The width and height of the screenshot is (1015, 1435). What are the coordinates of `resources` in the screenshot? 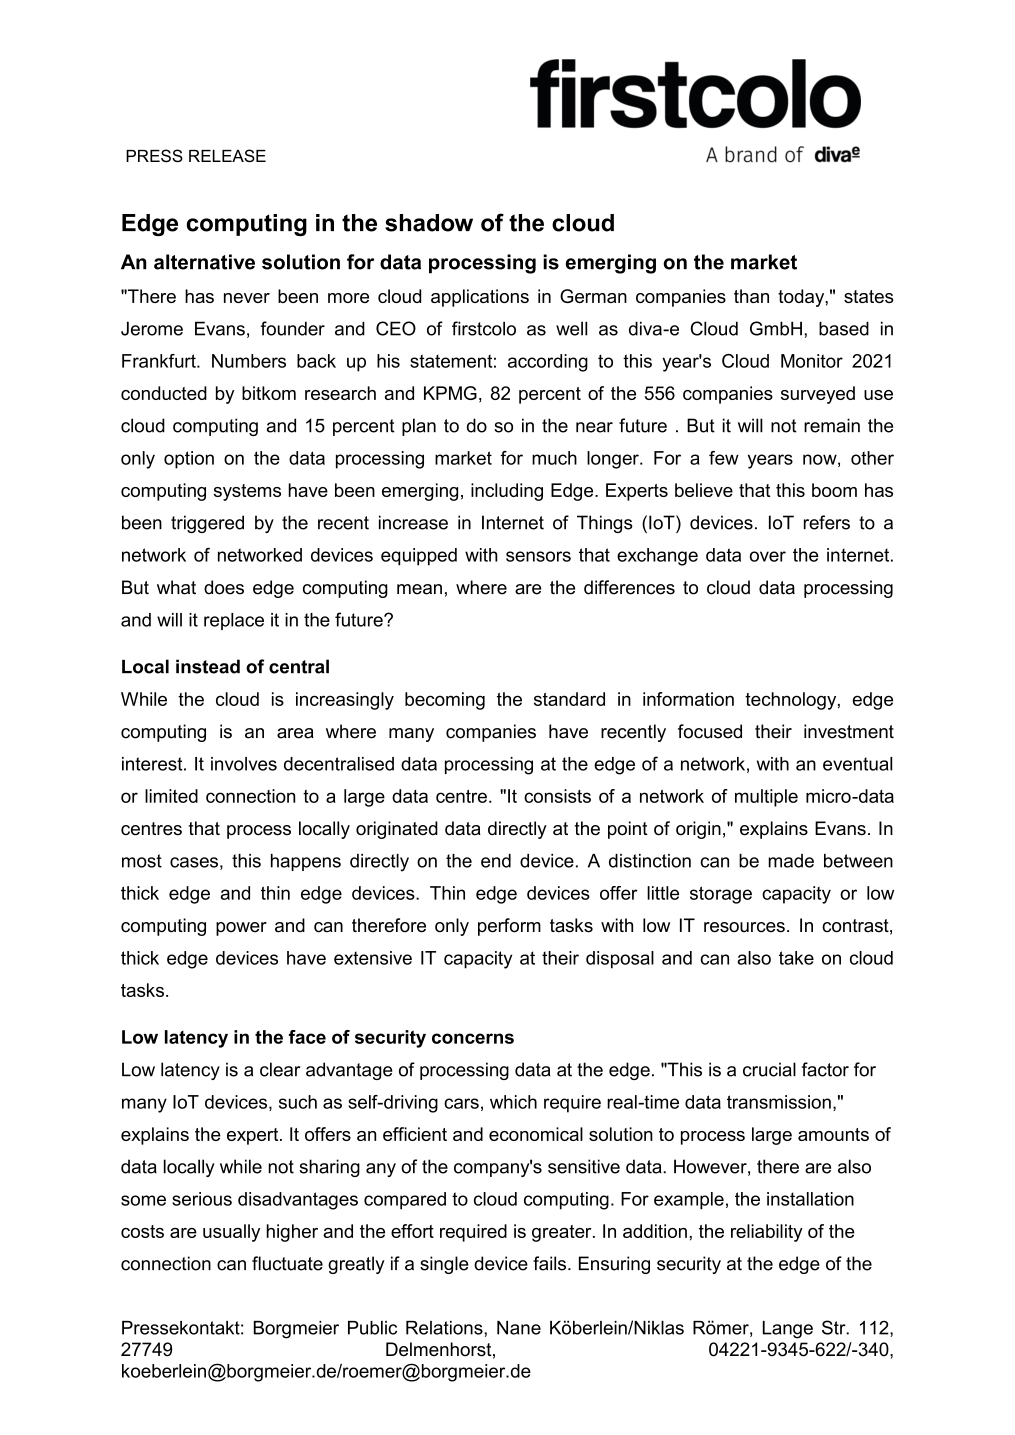 It's located at (744, 927).
